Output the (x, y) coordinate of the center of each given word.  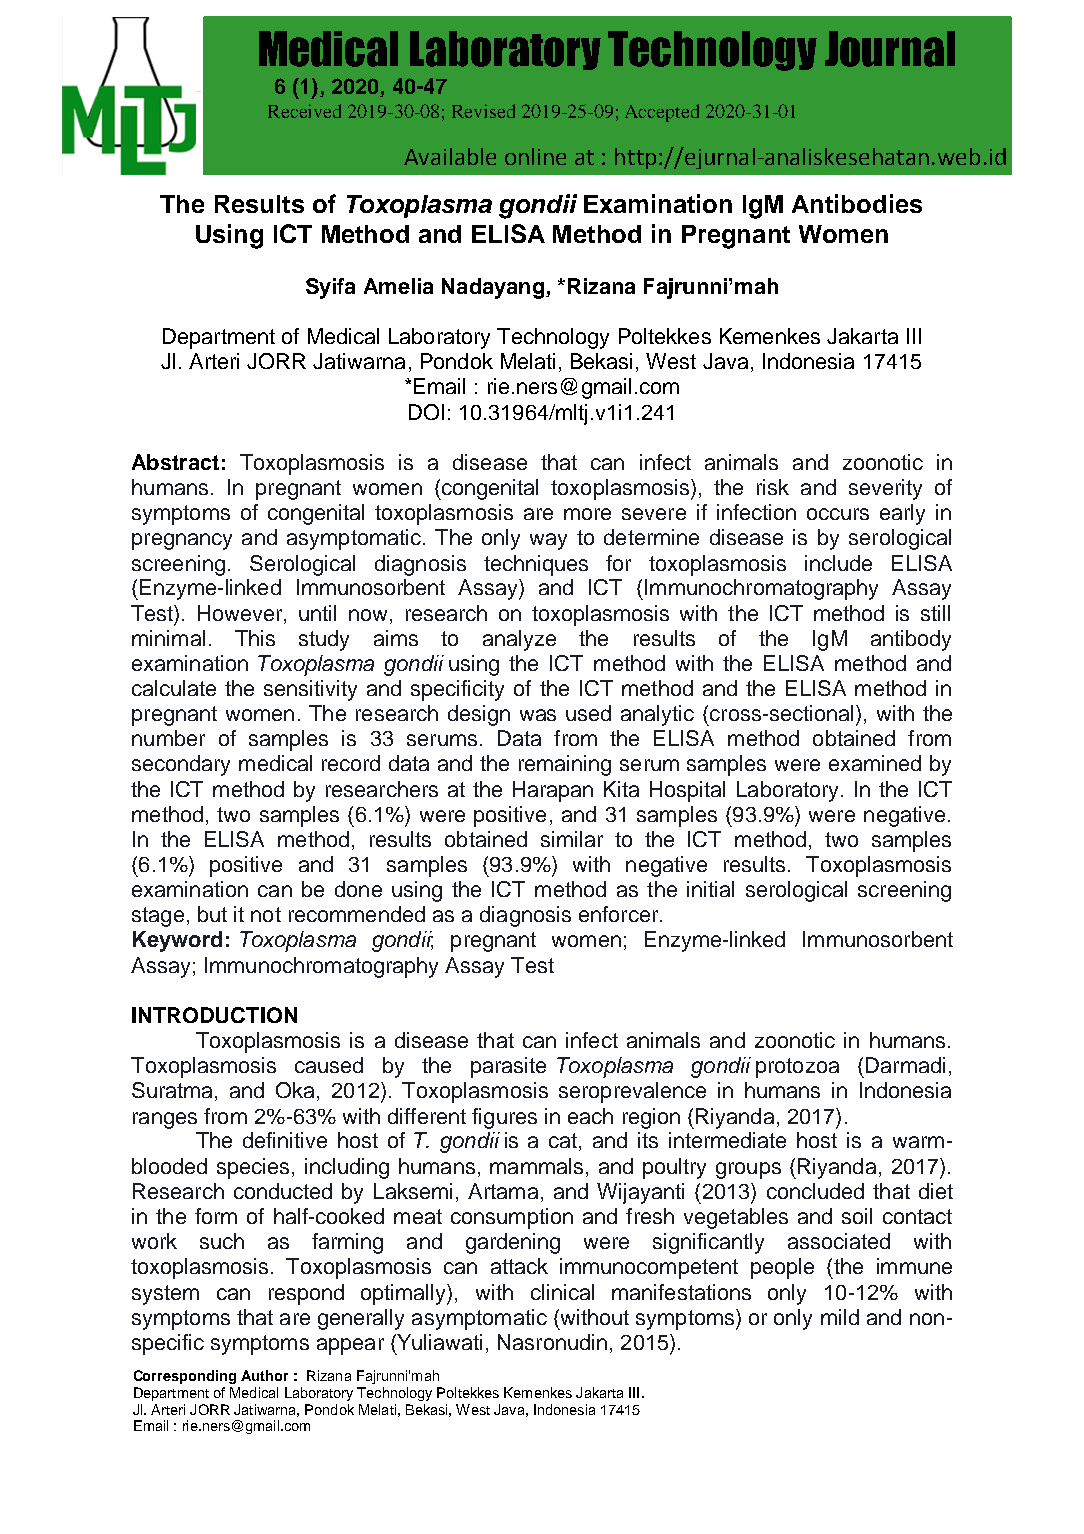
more (587, 514)
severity (885, 489)
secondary (181, 765)
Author (264, 1375)
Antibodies (857, 203)
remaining (565, 765)
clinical (562, 1292)
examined (875, 763)
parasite (508, 1067)
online (535, 156)
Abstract (175, 462)
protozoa (797, 1068)
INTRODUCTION (214, 1015)
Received (304, 111)
